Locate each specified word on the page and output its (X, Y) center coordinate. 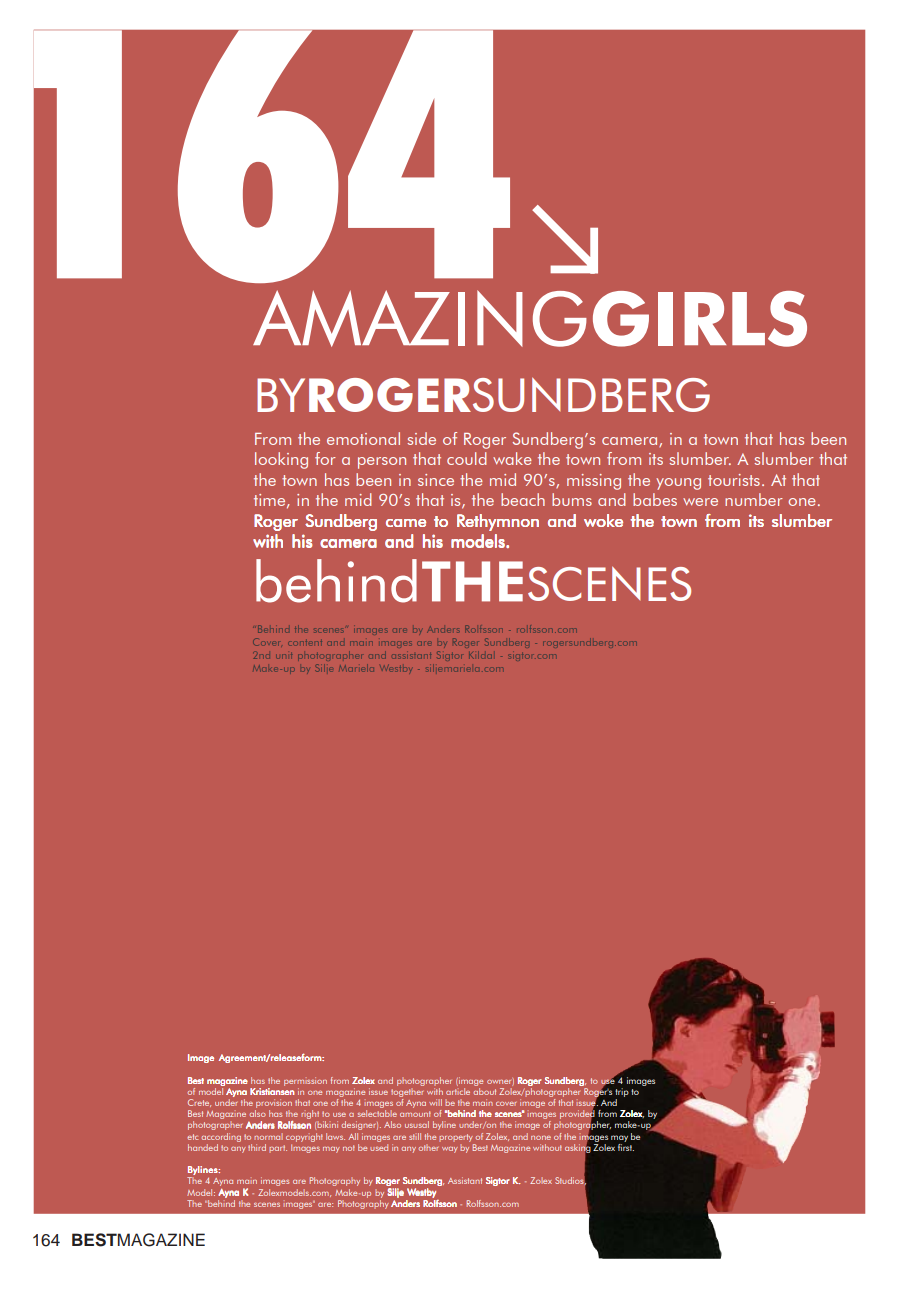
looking (281, 460)
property (456, 1138)
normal (268, 1136)
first (626, 1146)
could (467, 458)
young (678, 484)
